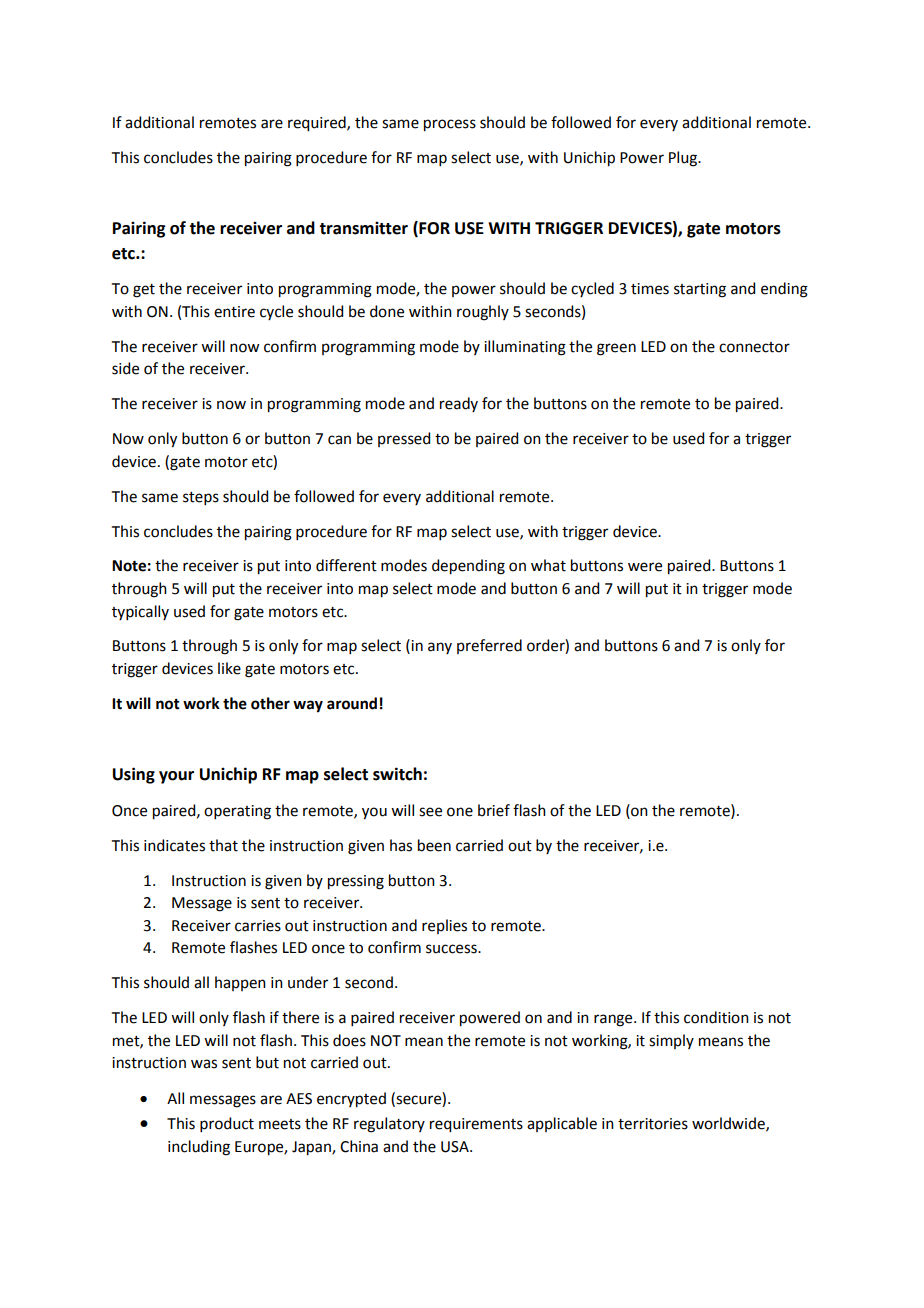 Image resolution: width=924 pixels, height=1308 pixels. What do you see at coordinates (227, 1124) in the screenshot?
I see `product` at bounding box center [227, 1124].
